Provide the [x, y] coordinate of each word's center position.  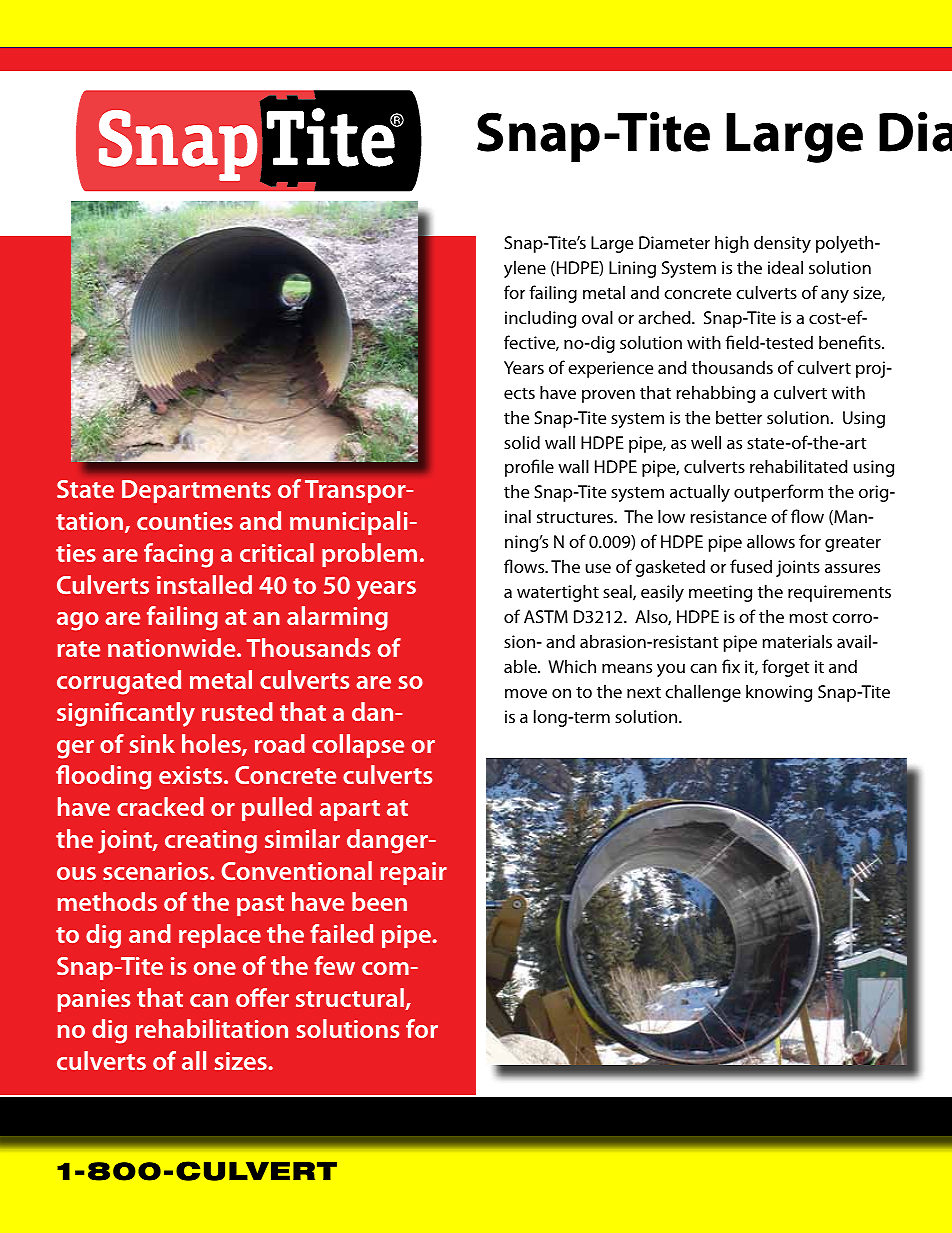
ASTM [546, 616]
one [215, 968]
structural [351, 999]
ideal [785, 267]
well [706, 442]
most [809, 617]
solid [522, 442]
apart [350, 810]
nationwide [173, 647]
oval [597, 317]
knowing [779, 693]
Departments [196, 491]
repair [414, 873]
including [540, 319]
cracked [160, 806]
